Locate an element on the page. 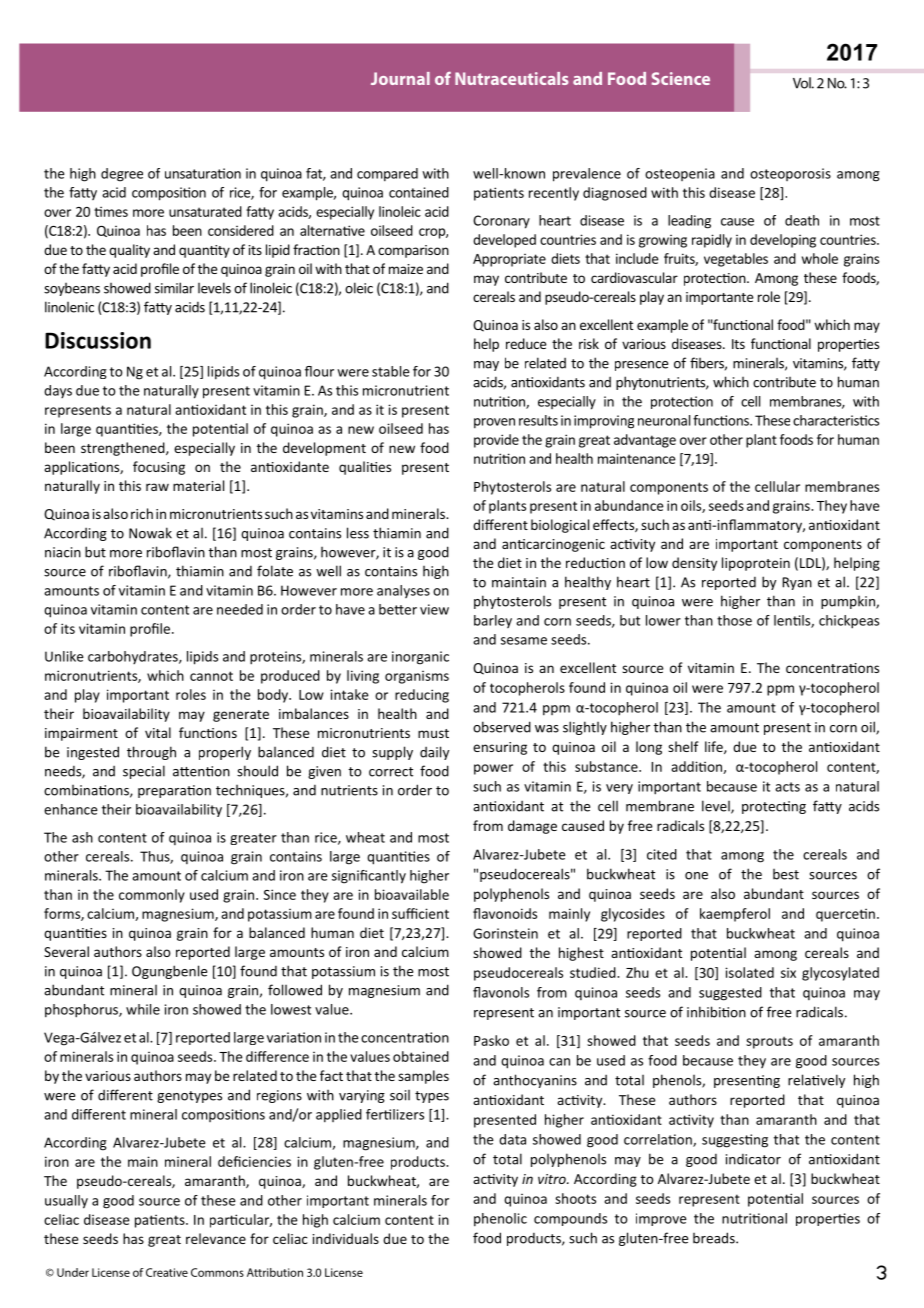 This image has width=924, height=1308. degree is located at coordinates (122, 175).
